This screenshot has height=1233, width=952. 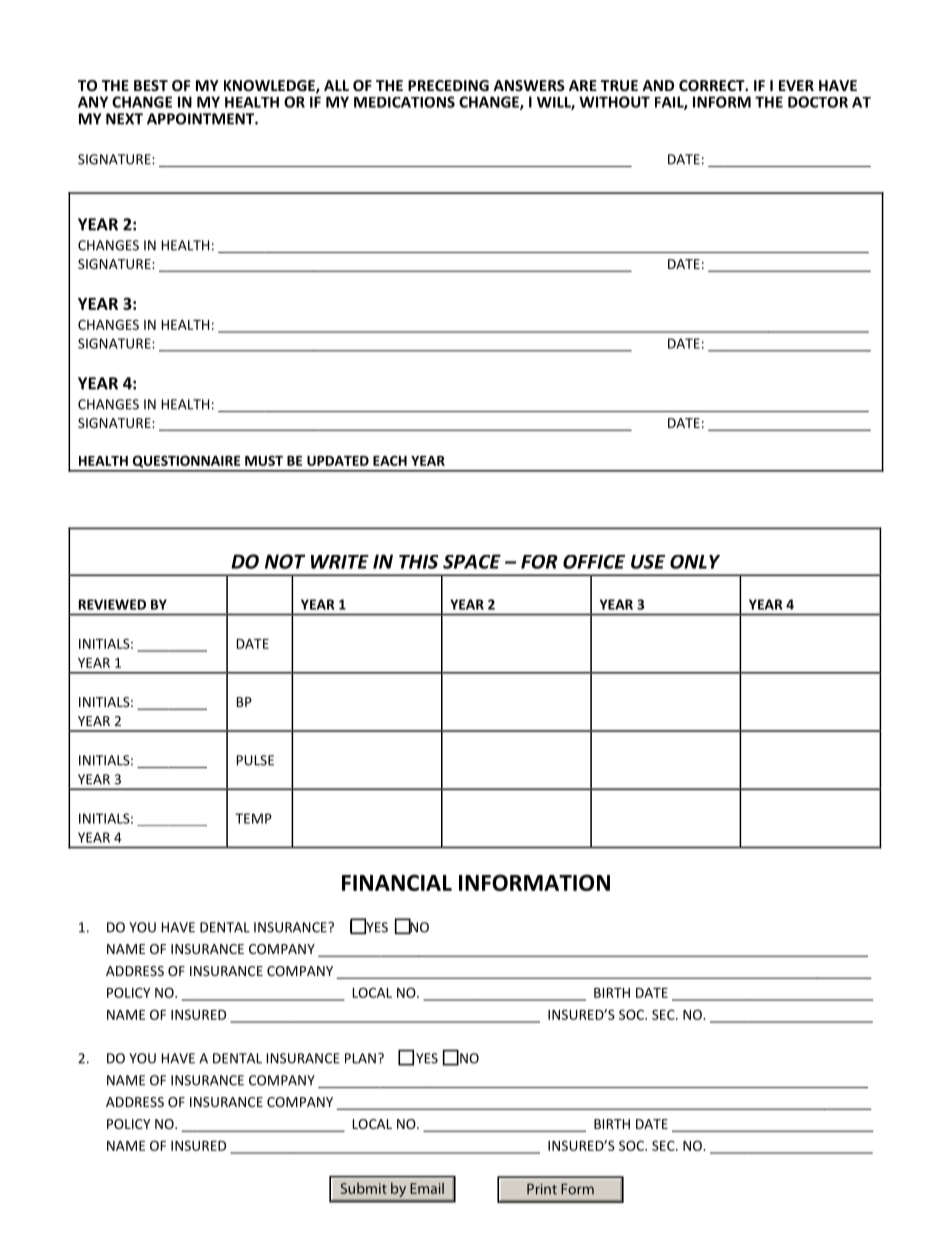 I want to click on USE, so click(x=648, y=562).
